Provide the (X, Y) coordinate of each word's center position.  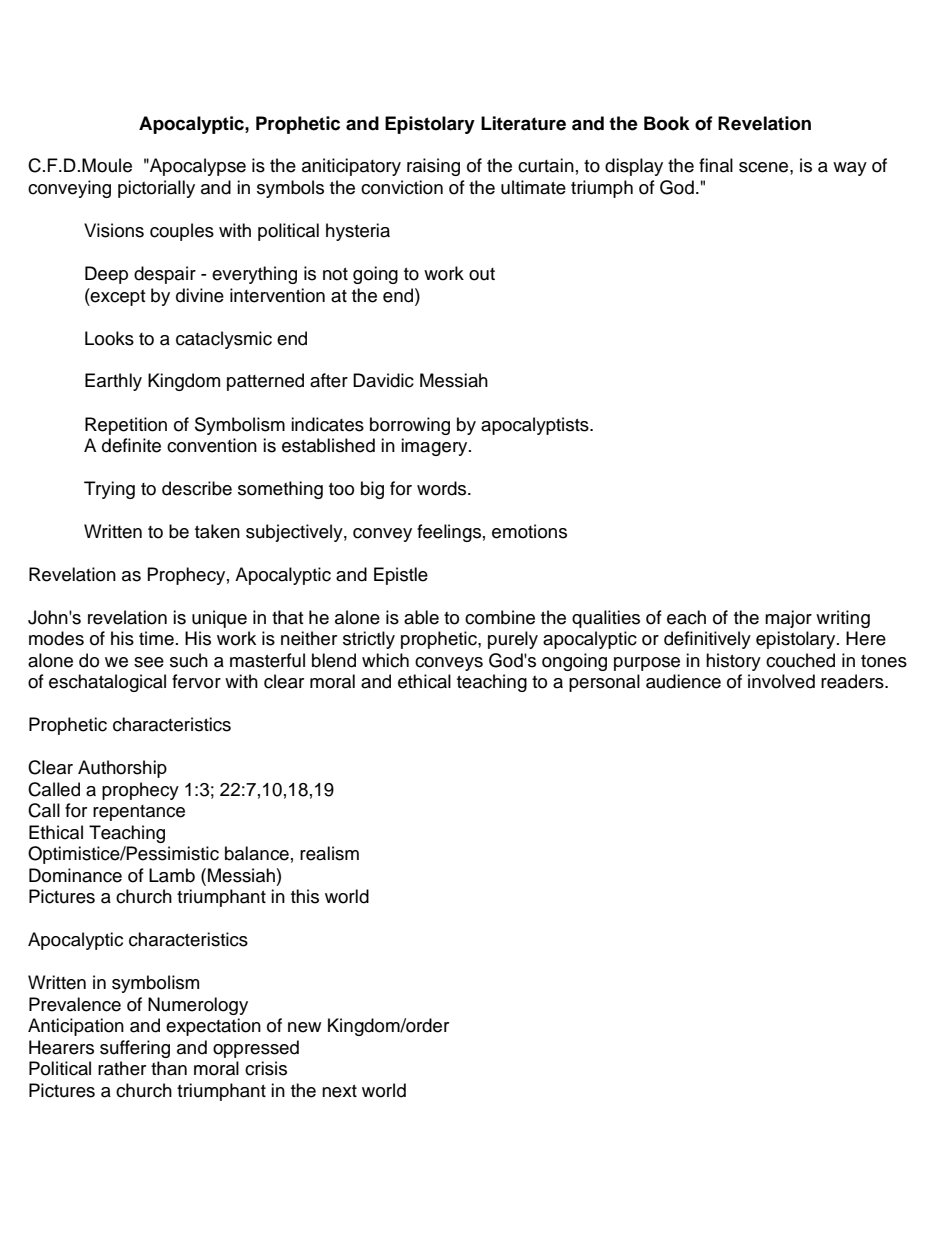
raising (433, 167)
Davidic (383, 380)
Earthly (113, 382)
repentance (139, 813)
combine (500, 617)
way (850, 169)
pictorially (156, 189)
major (788, 619)
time (156, 638)
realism (329, 853)
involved (781, 681)
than (169, 1068)
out (482, 274)
